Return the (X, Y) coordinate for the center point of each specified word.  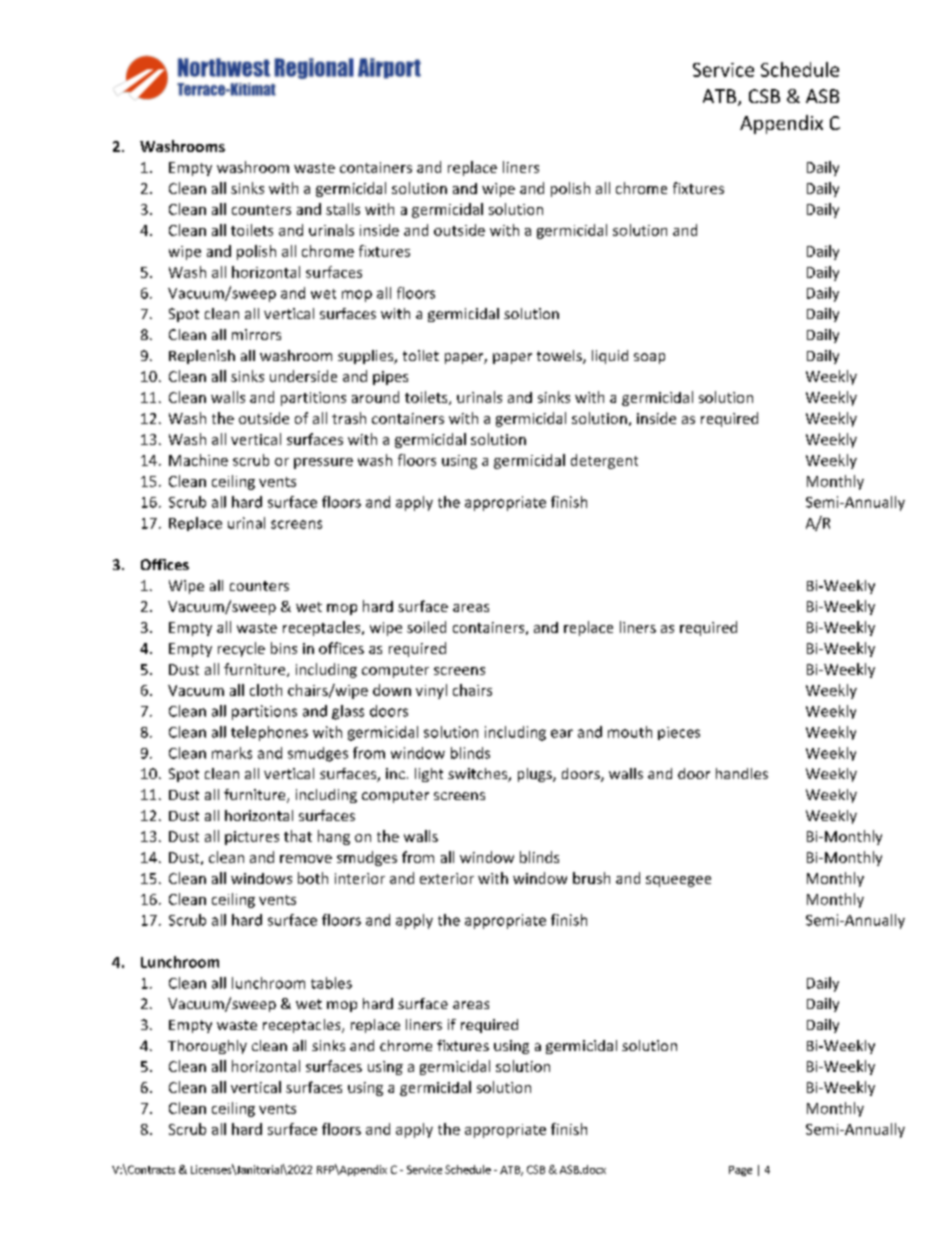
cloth (266, 690)
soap (649, 358)
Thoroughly (207, 1047)
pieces (679, 733)
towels (560, 357)
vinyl (431, 691)
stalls (343, 209)
